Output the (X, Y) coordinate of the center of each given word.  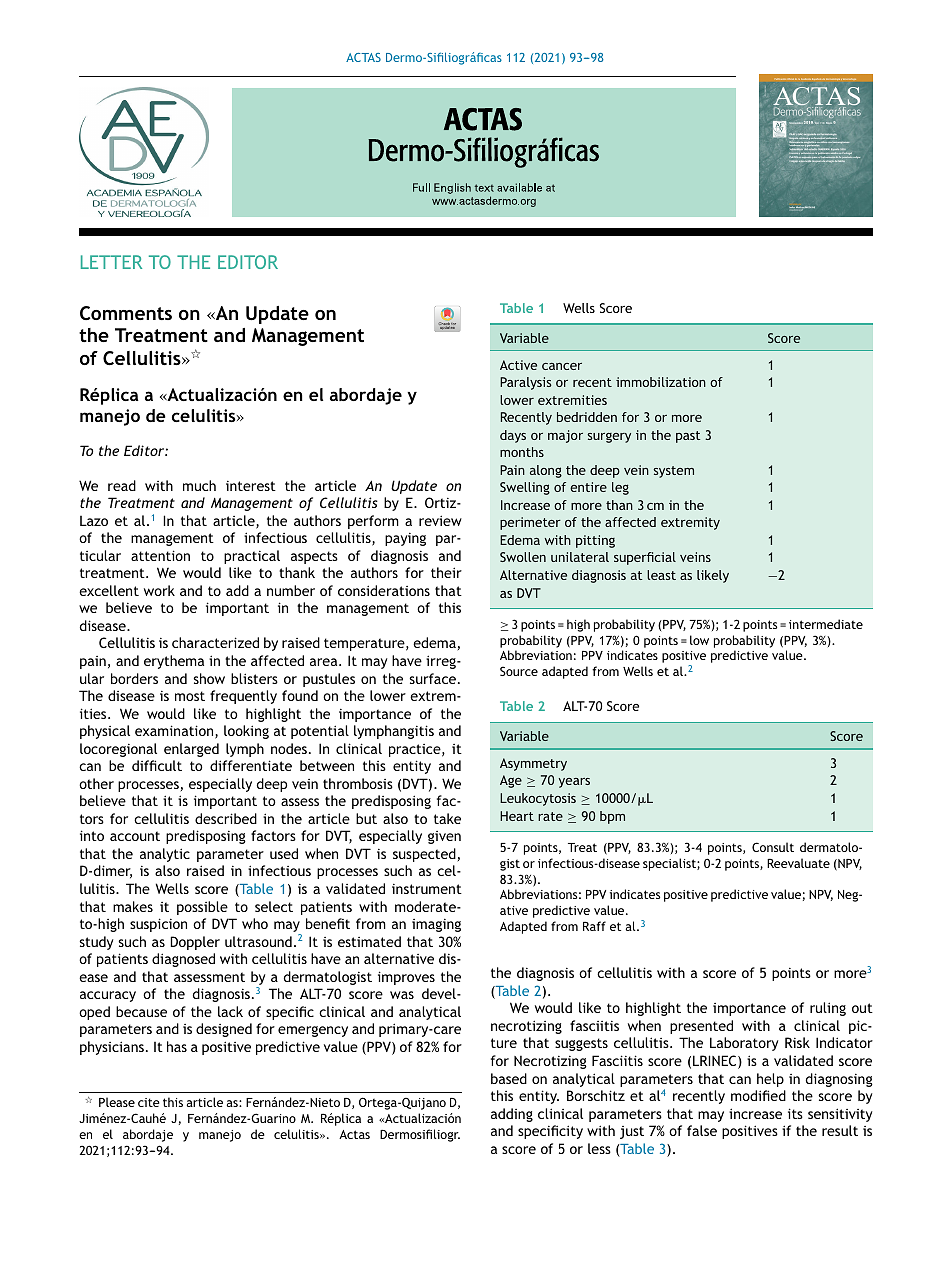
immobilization (661, 382)
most (190, 696)
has (177, 1046)
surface (432, 678)
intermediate (826, 624)
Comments (126, 313)
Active (518, 365)
